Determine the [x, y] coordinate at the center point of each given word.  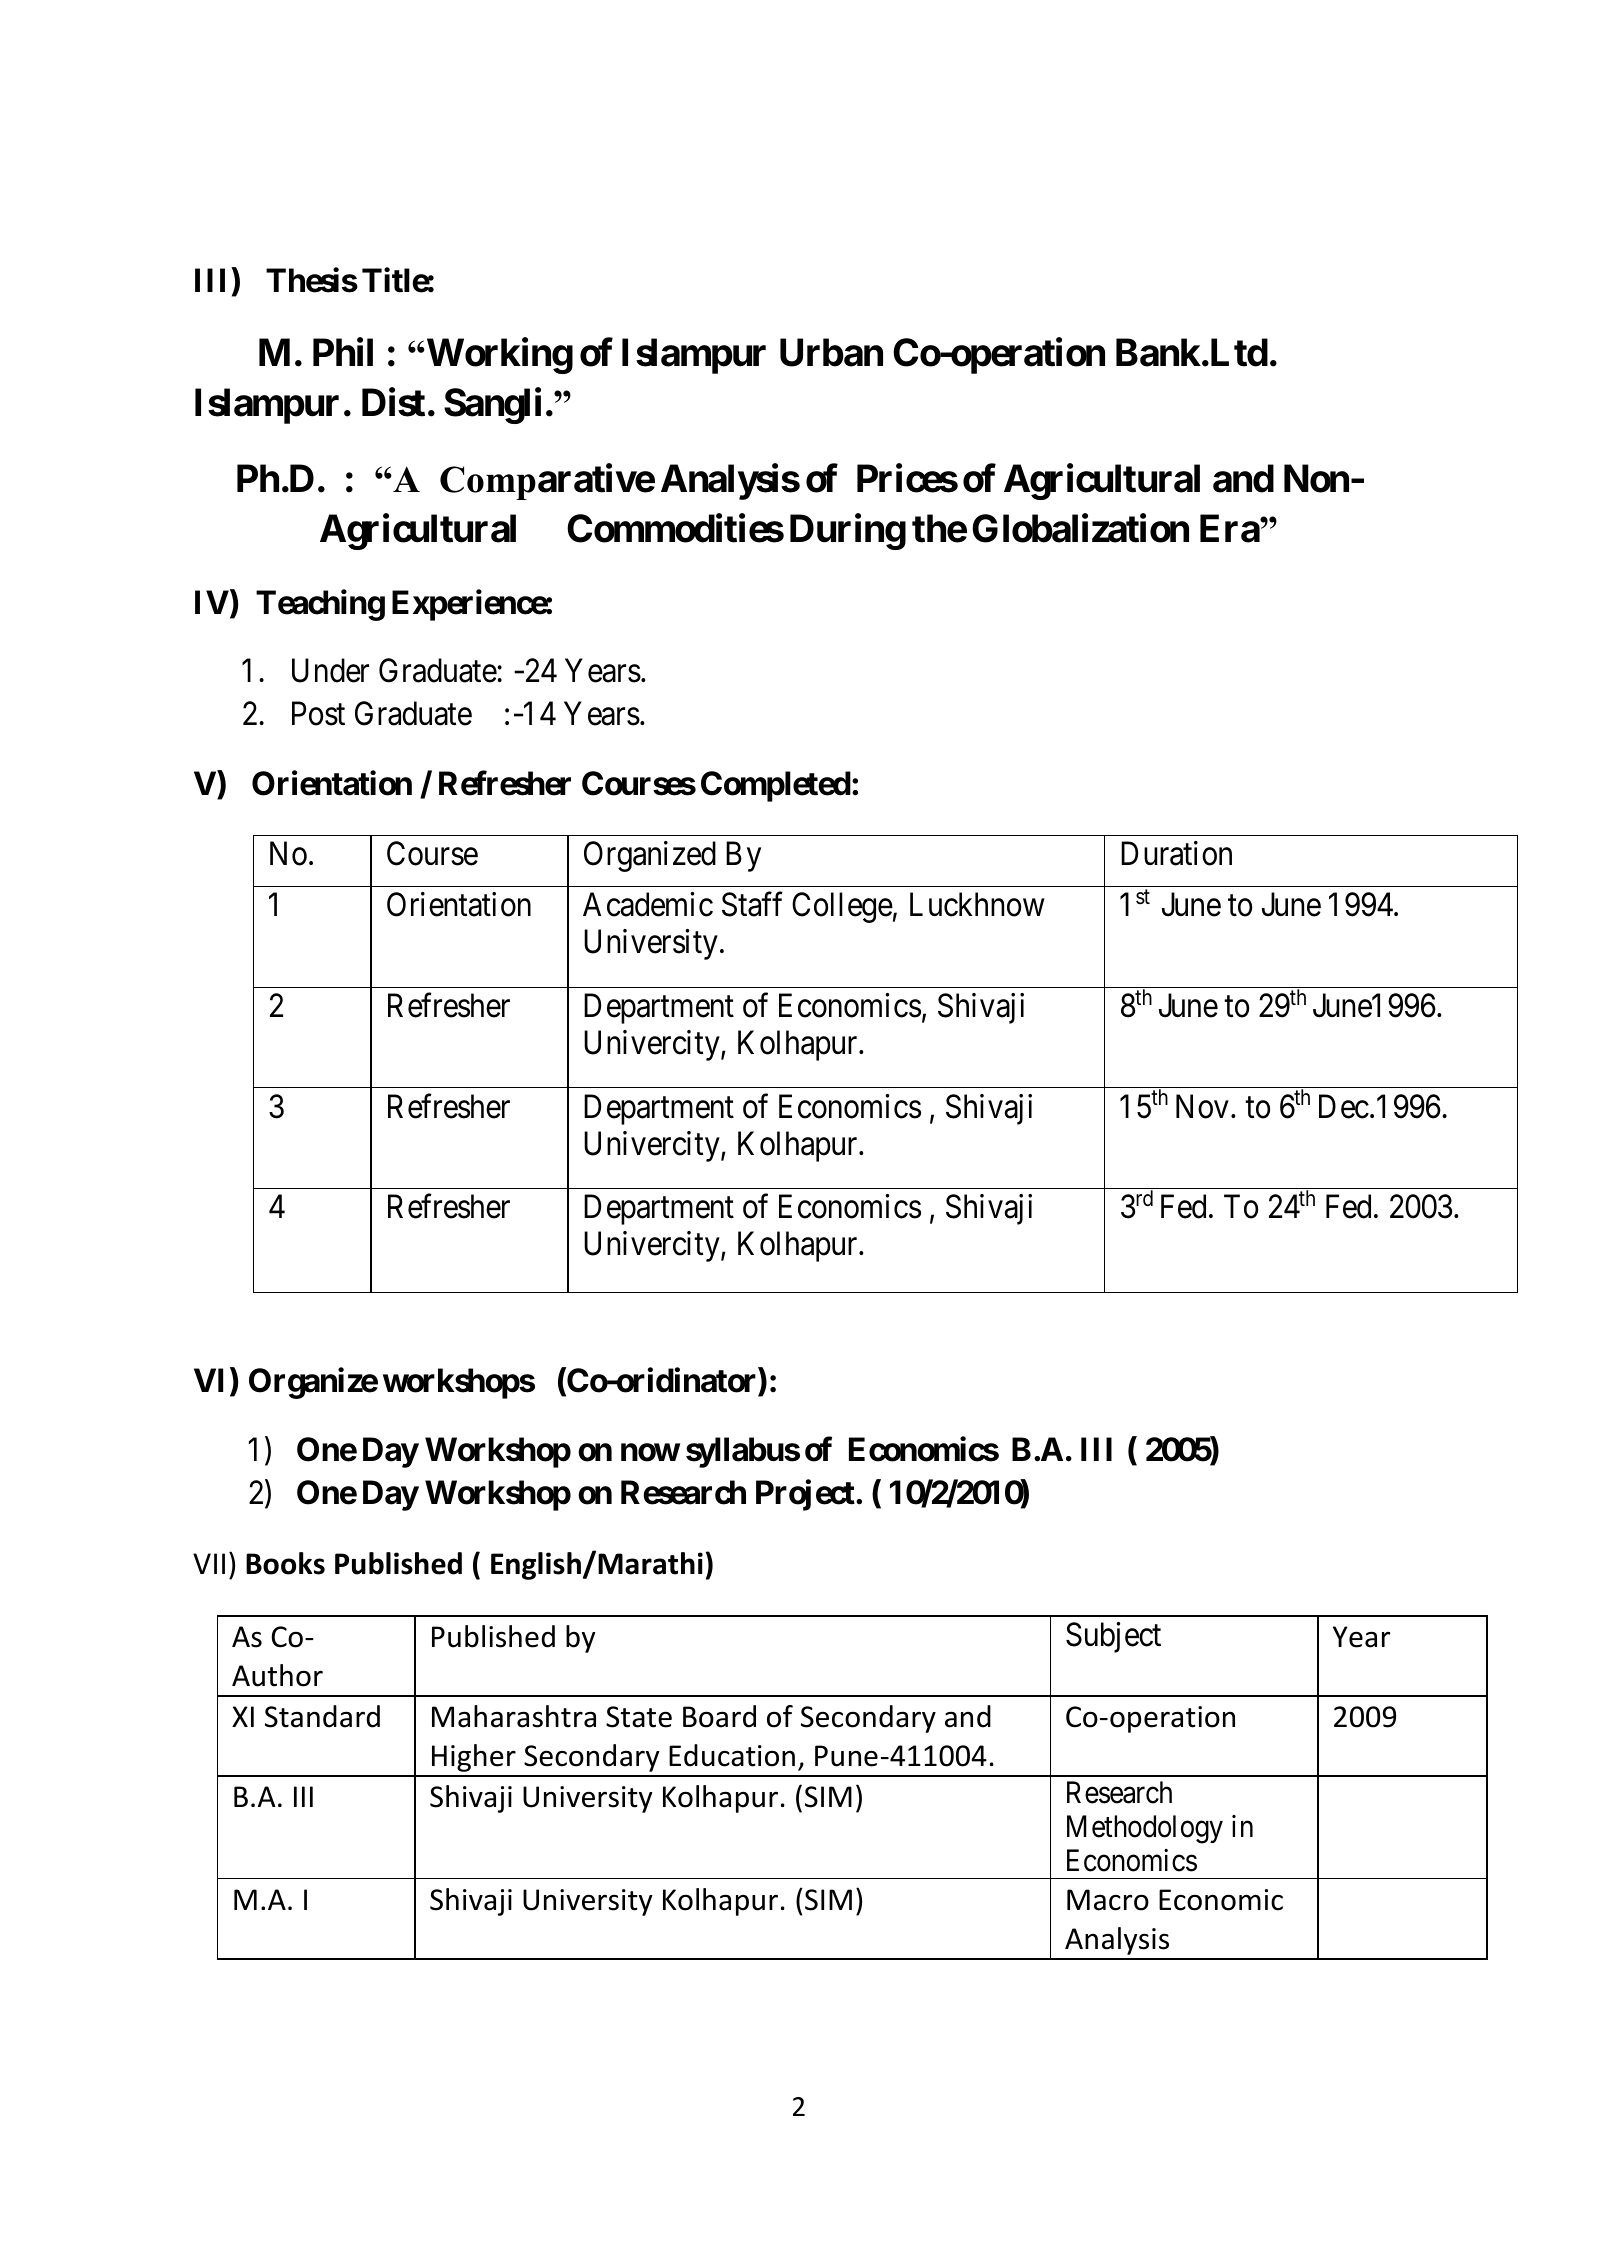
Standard [322, 1716]
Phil [343, 352]
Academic [648, 904]
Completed [776, 786]
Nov [1202, 1106]
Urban [831, 353]
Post [318, 714]
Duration [1176, 853]
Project [806, 1495]
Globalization [1080, 528]
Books [285, 1563]
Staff [752, 904]
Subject [1113, 1637]
